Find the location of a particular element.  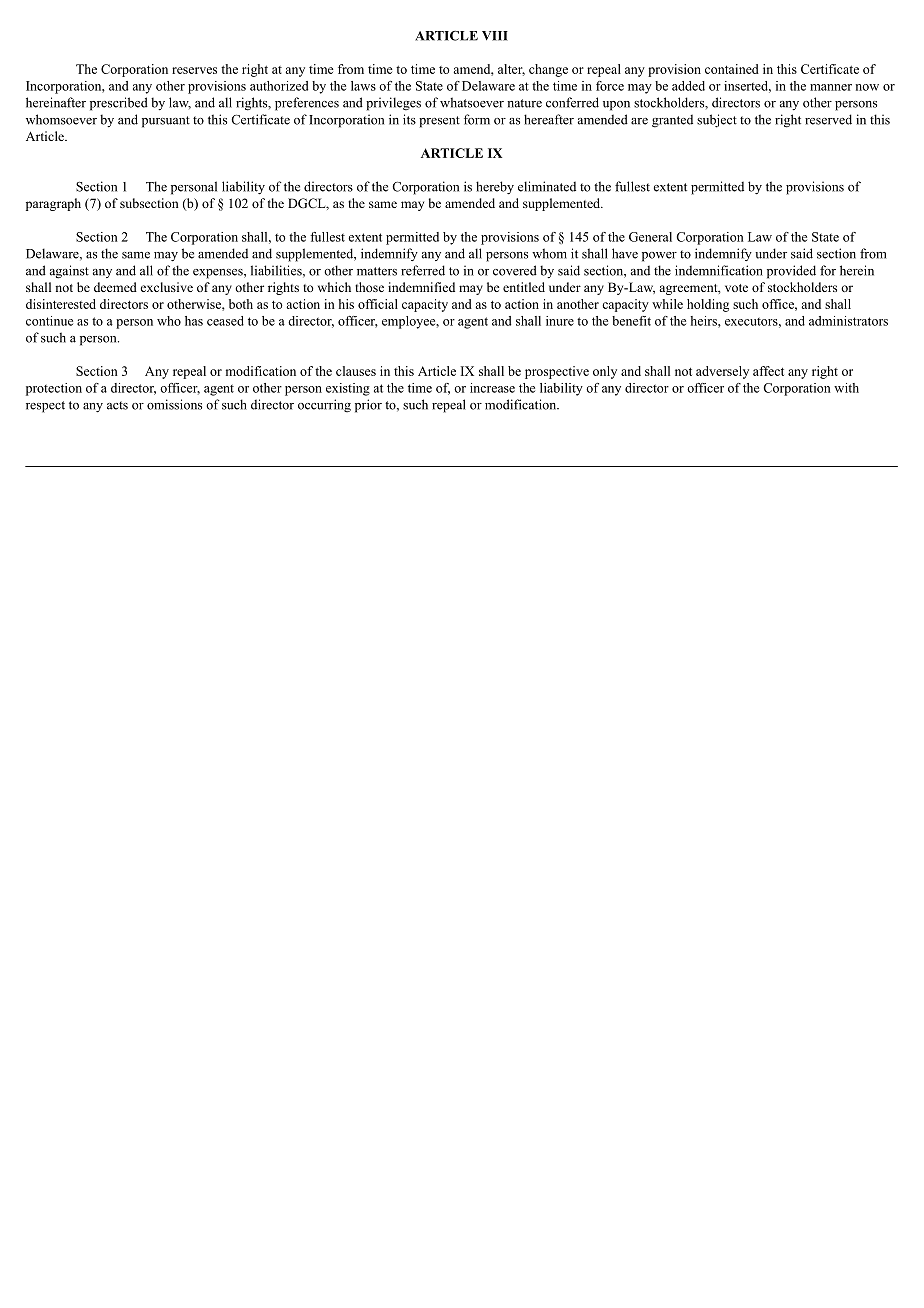

reserves is located at coordinates (194, 70).
